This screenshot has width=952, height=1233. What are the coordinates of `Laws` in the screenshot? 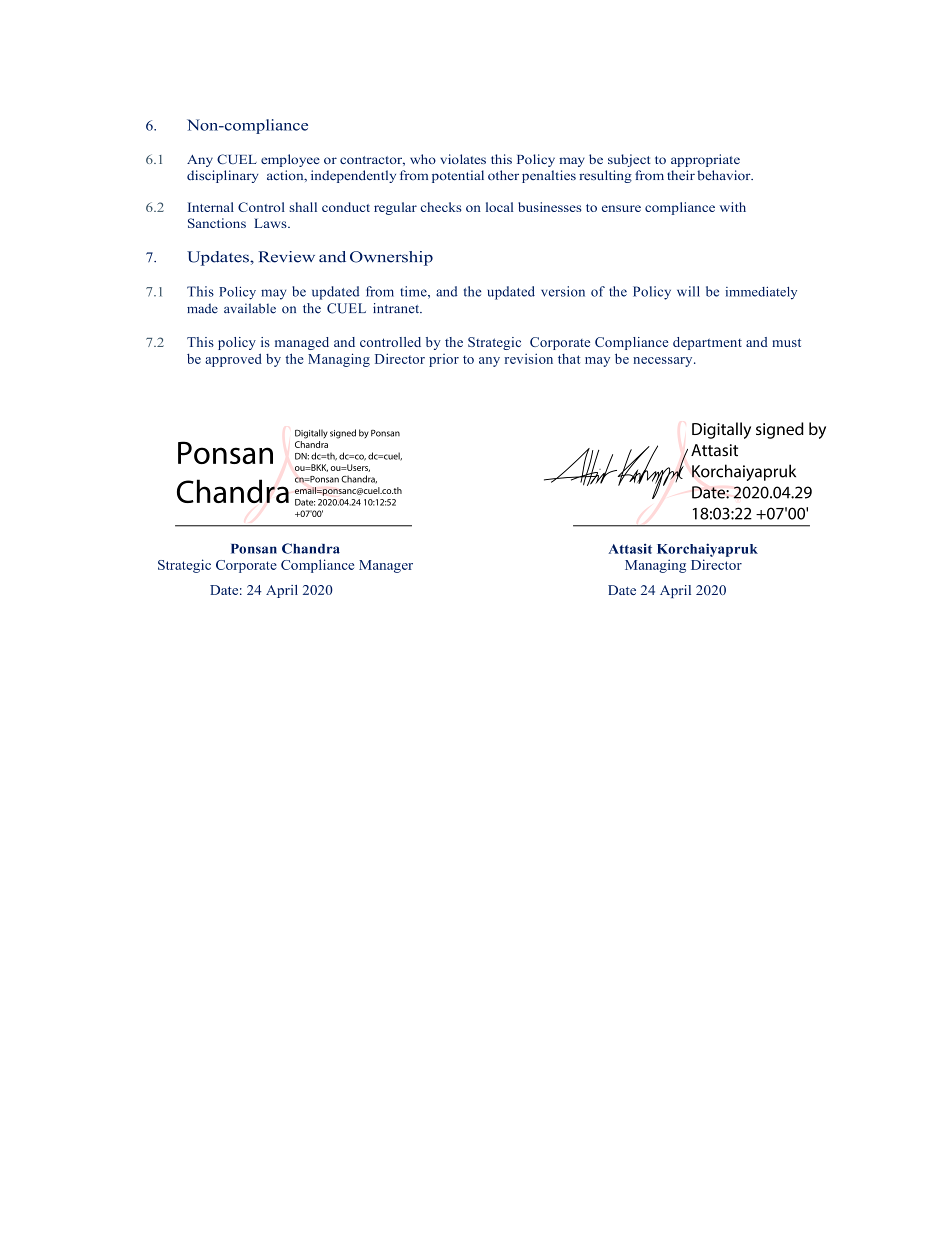 It's located at (271, 223).
